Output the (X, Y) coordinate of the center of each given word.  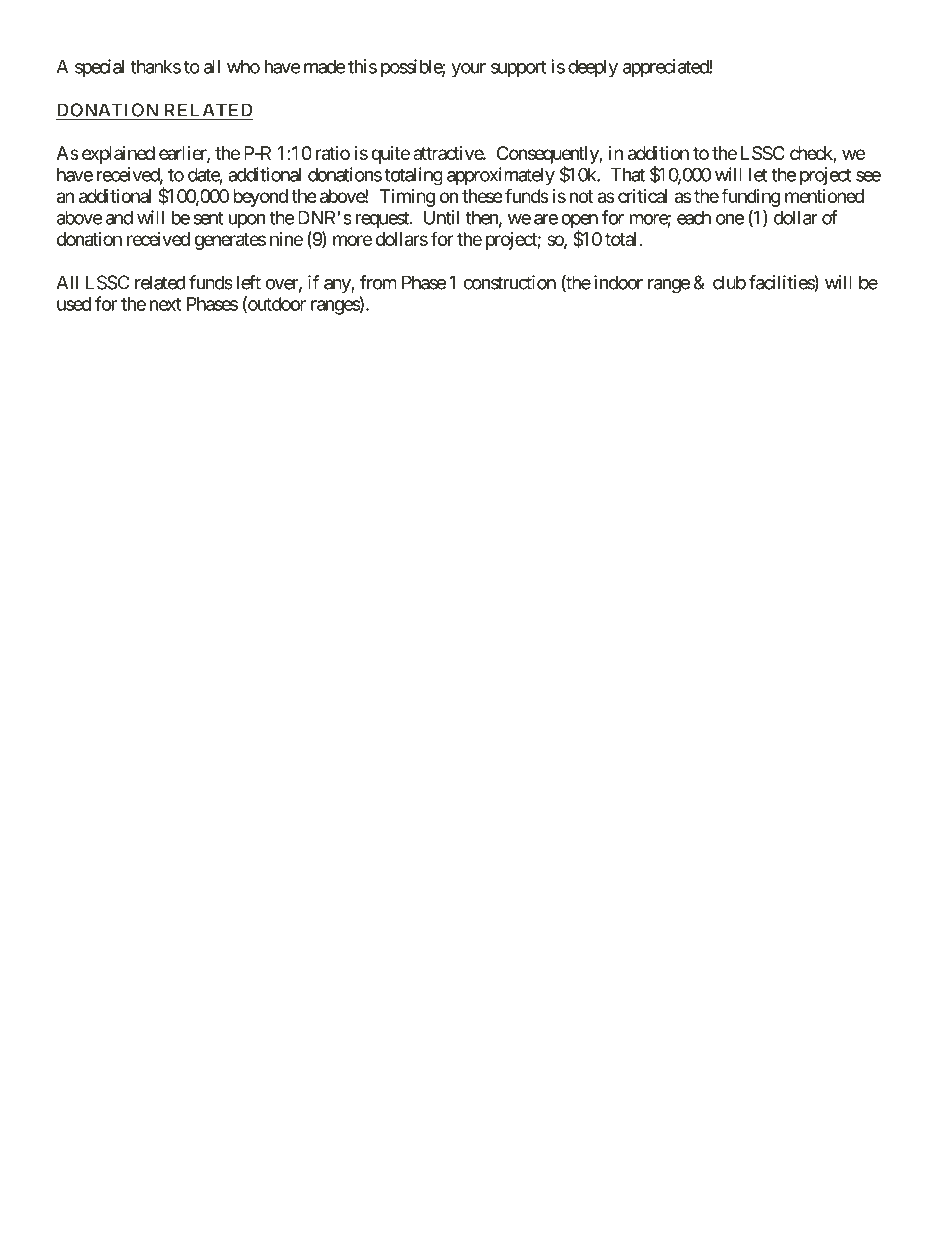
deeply (593, 68)
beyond (260, 198)
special (99, 68)
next (165, 304)
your (468, 70)
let (758, 174)
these (482, 196)
